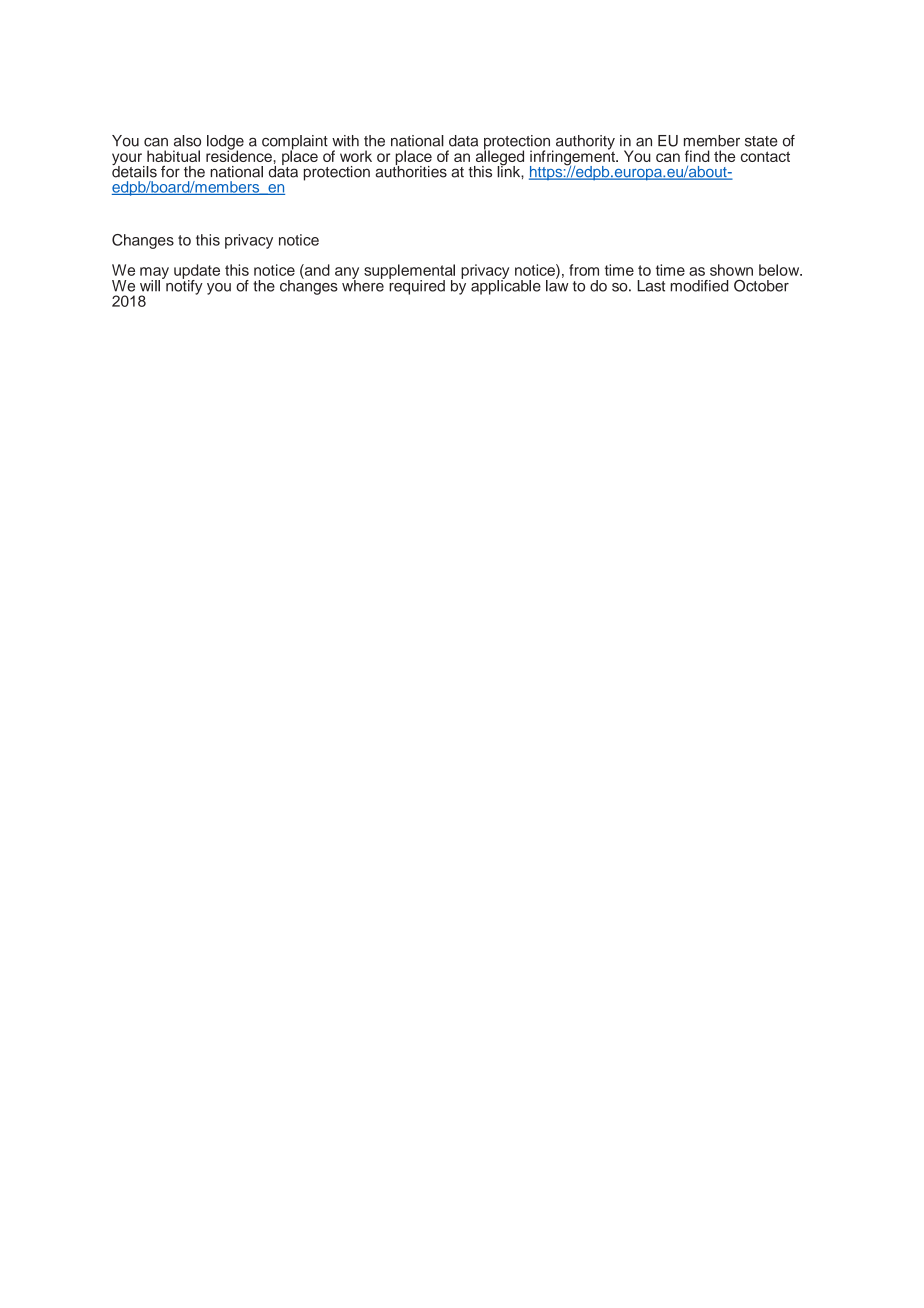 This image has width=924, height=1308. Describe the element at coordinates (345, 141) in the image. I see `with` at that location.
